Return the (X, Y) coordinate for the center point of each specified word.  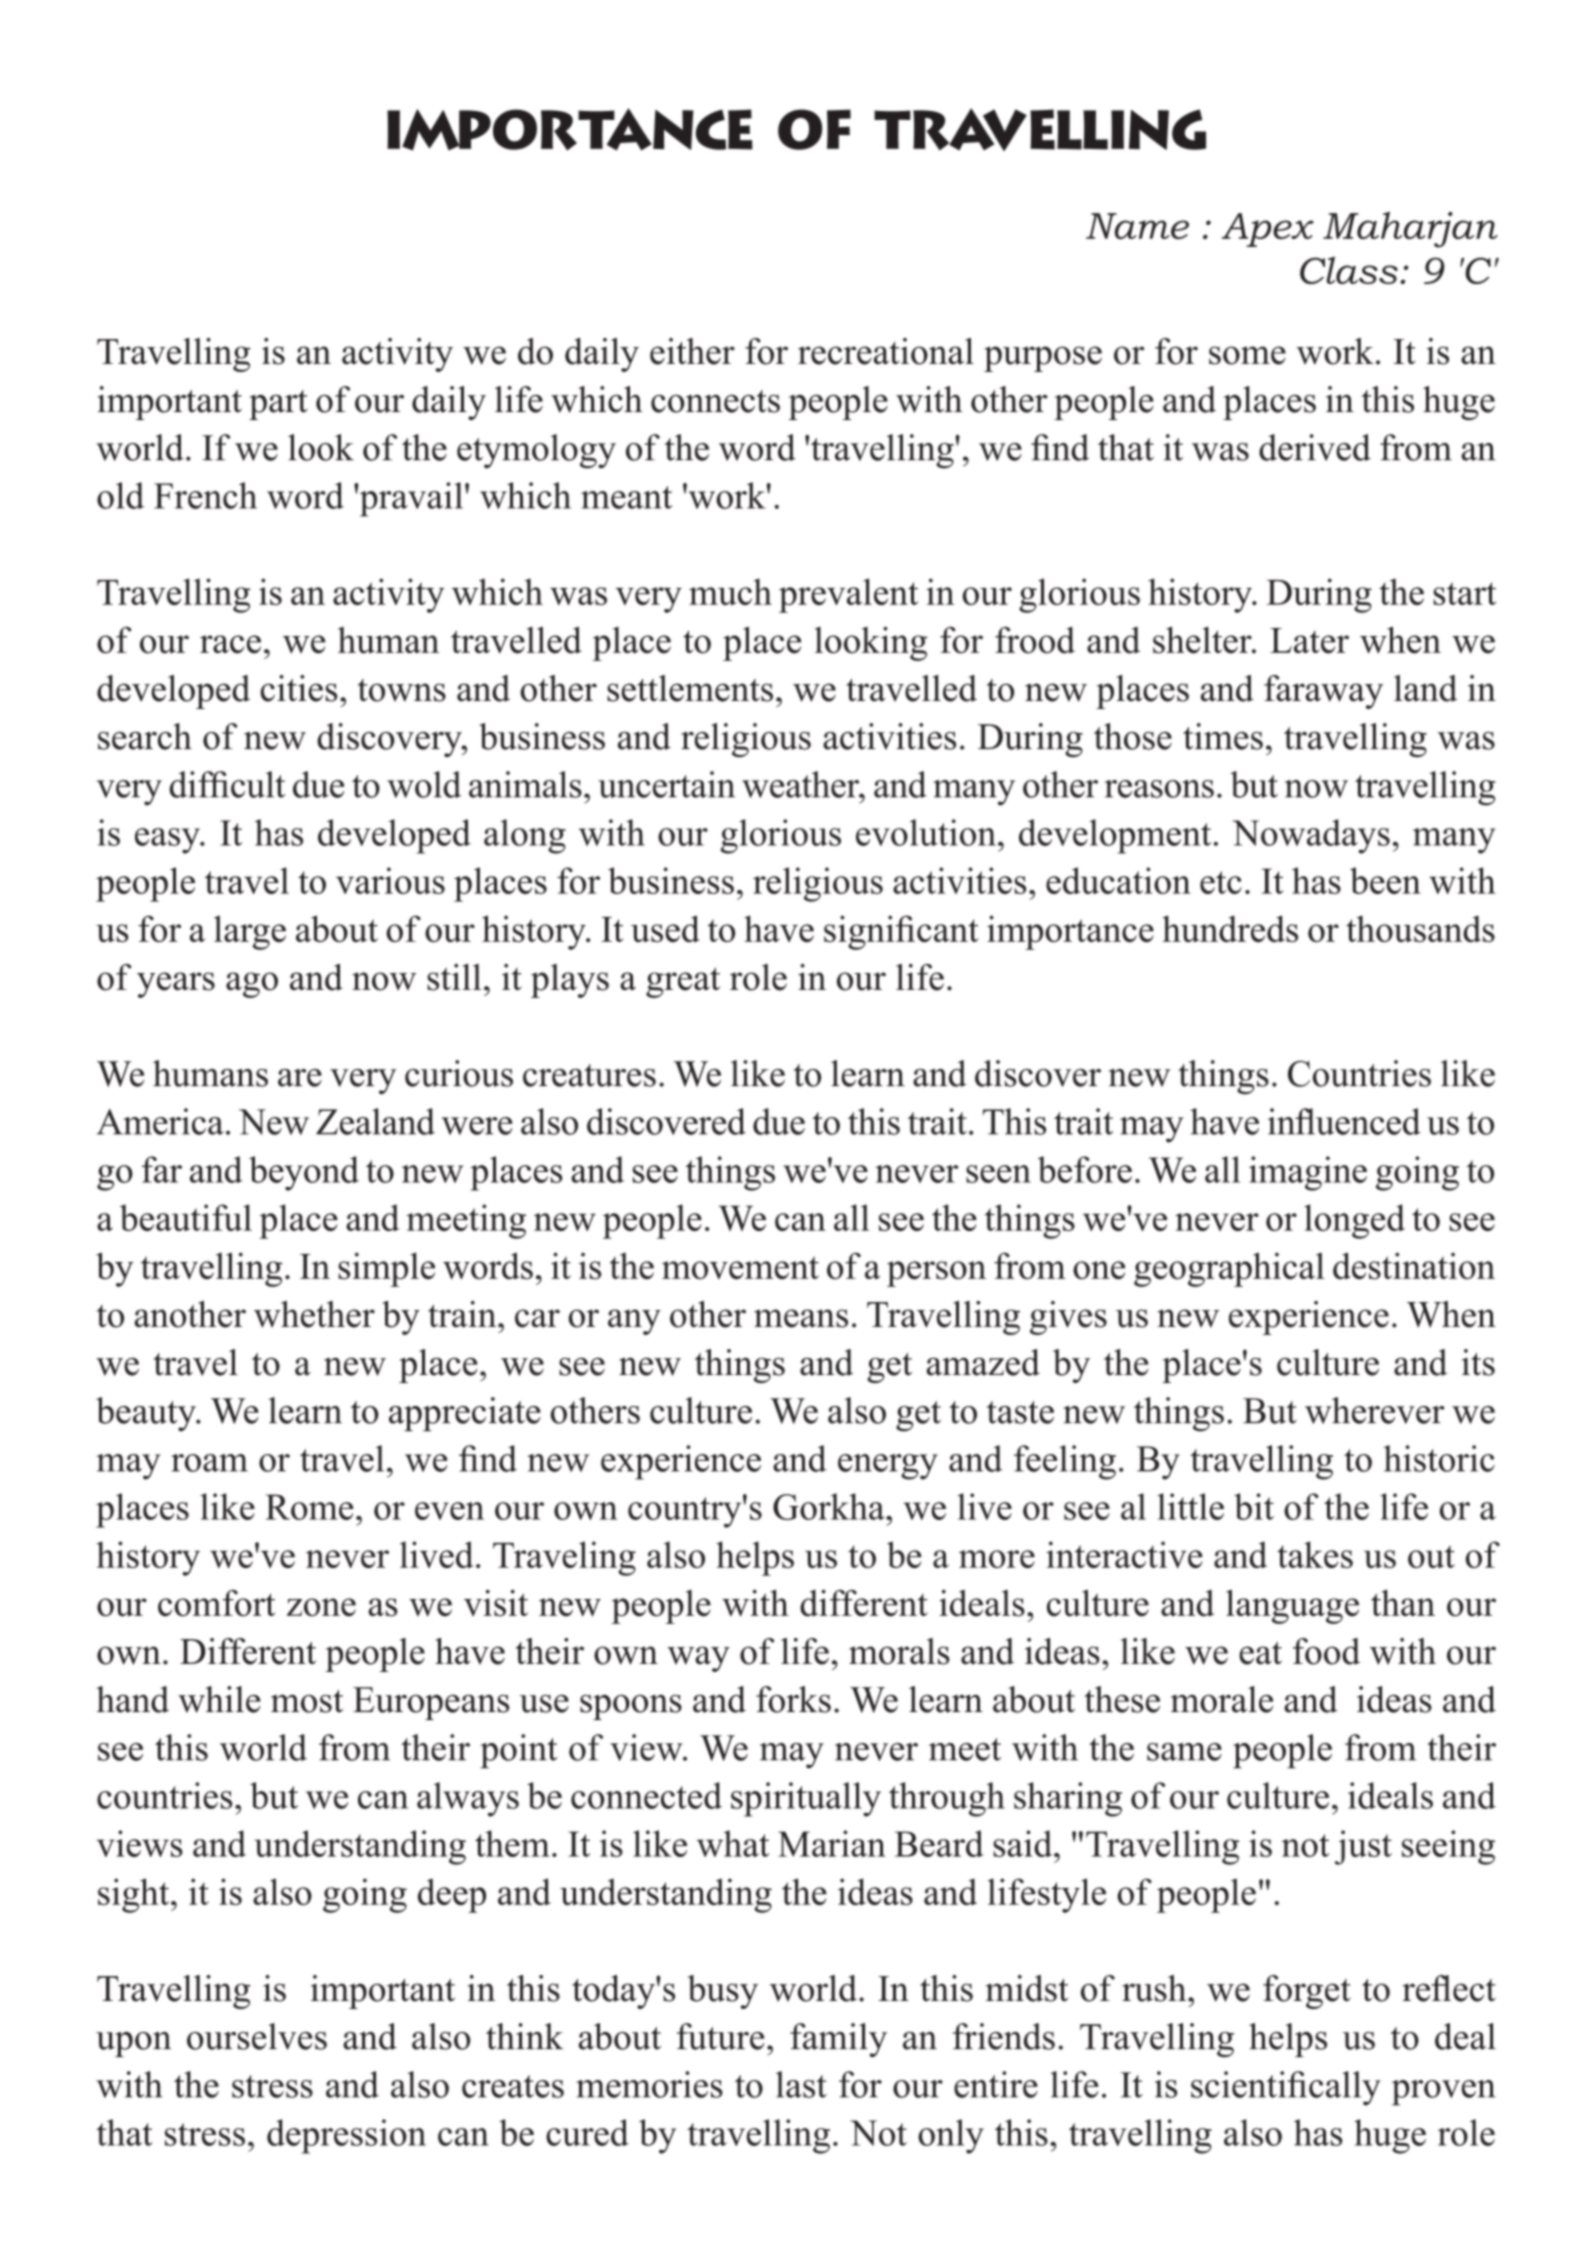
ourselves (257, 2036)
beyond (304, 1173)
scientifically (1286, 2088)
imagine (1308, 1173)
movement (740, 1268)
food (1326, 1651)
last (801, 2084)
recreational (886, 351)
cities (299, 688)
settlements (690, 688)
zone (321, 1607)
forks (793, 1699)
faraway (1323, 692)
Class (1349, 270)
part (278, 405)
